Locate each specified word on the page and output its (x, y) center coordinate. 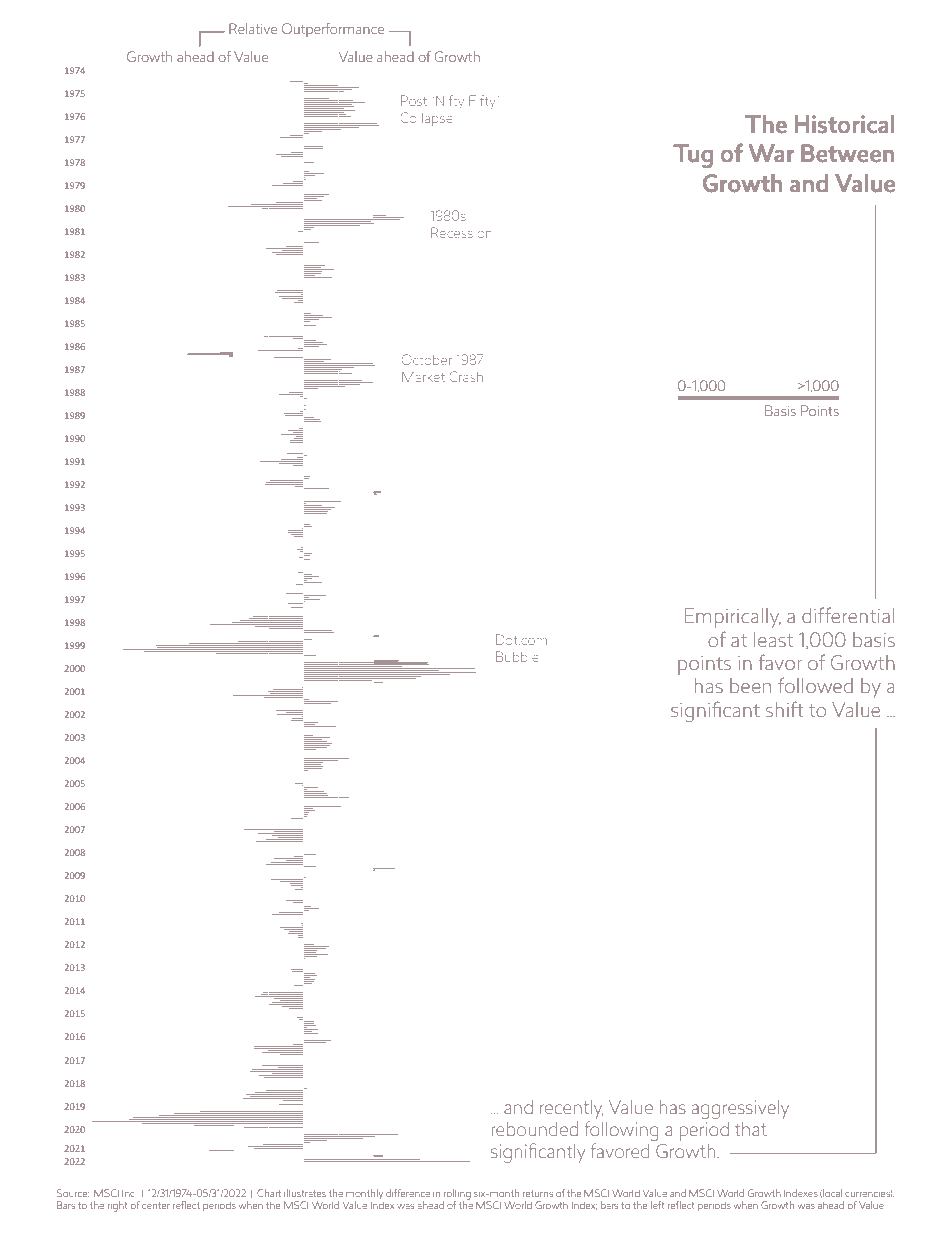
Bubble (517, 656)
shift (784, 709)
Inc (129, 1193)
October (427, 359)
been (750, 686)
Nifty (450, 101)
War (771, 153)
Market (423, 377)
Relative (253, 28)
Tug (693, 156)
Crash (466, 376)
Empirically (733, 618)
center (156, 1205)
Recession (461, 232)
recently (571, 1109)
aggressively (740, 1109)
